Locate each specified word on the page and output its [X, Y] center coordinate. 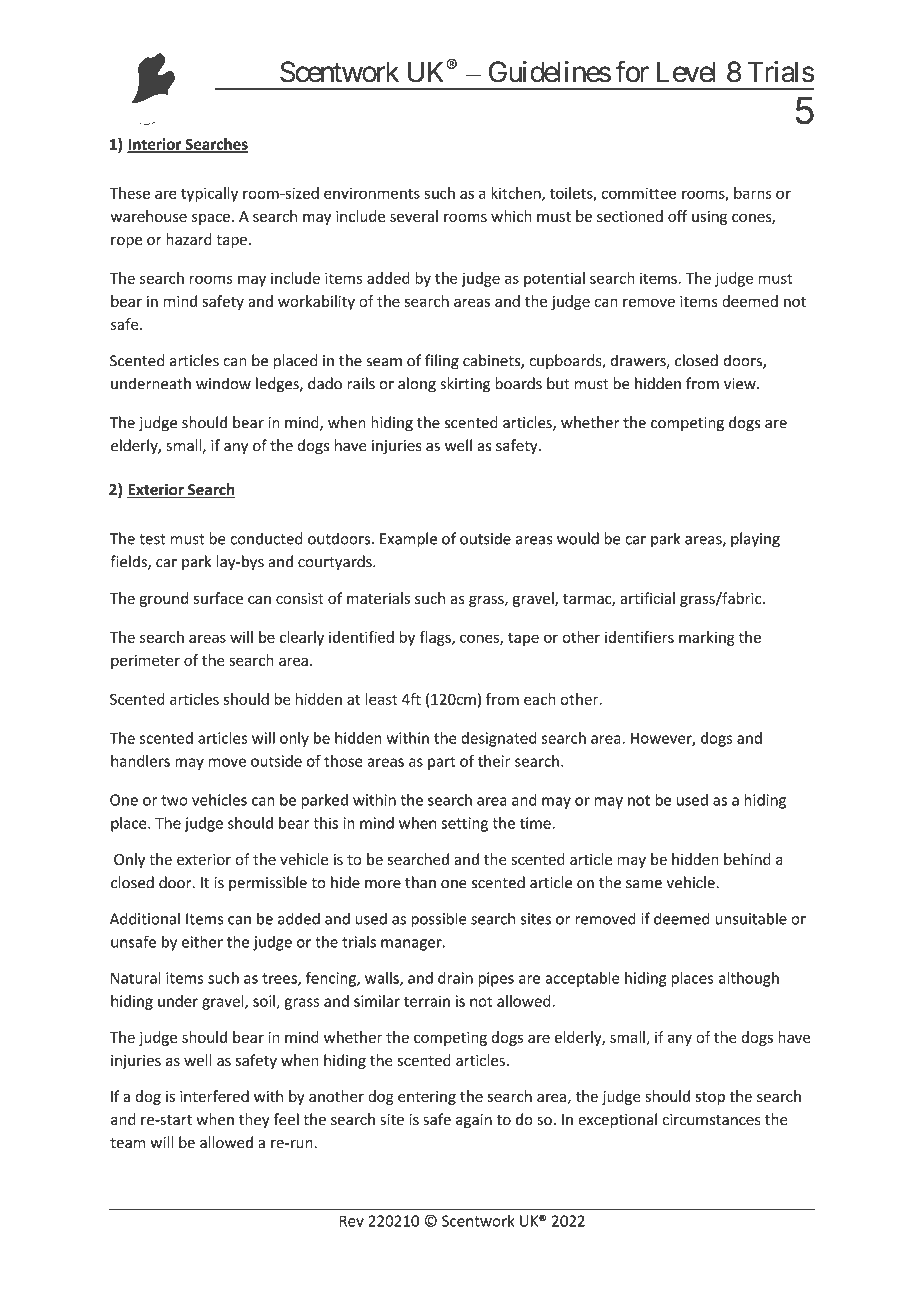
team [127, 1143]
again [474, 1121]
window [223, 383]
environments [372, 193]
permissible [268, 883]
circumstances [712, 1120]
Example [408, 540]
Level [686, 72]
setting [464, 824]
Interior [155, 145]
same [644, 884]
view [741, 384]
